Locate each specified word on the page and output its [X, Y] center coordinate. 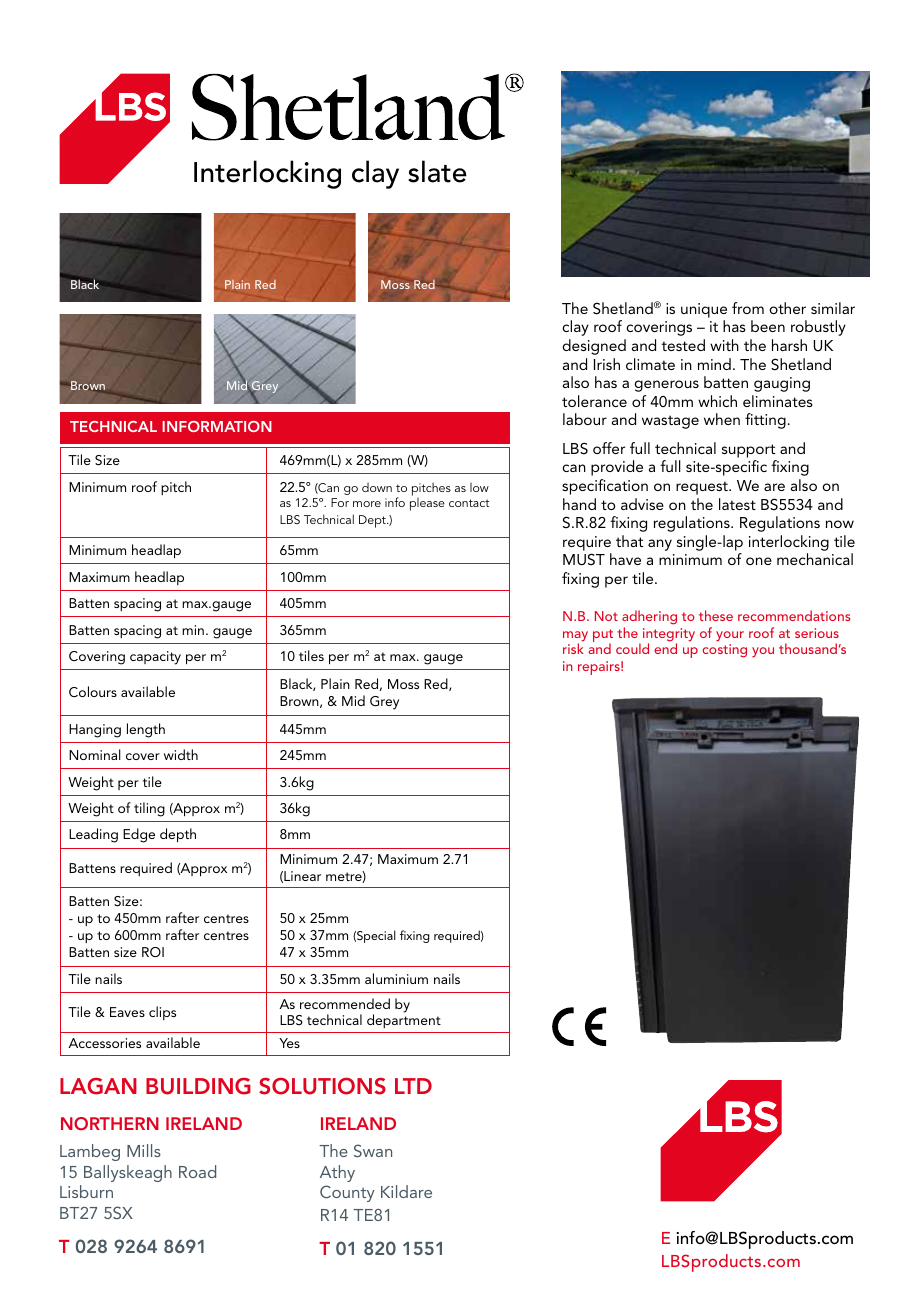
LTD [413, 1086]
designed [594, 347]
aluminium [396, 978]
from [748, 308]
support [748, 451]
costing [724, 651]
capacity [155, 658]
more [367, 504]
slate [437, 171]
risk [573, 648]
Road [197, 1171]
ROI [153, 952]
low [479, 487]
